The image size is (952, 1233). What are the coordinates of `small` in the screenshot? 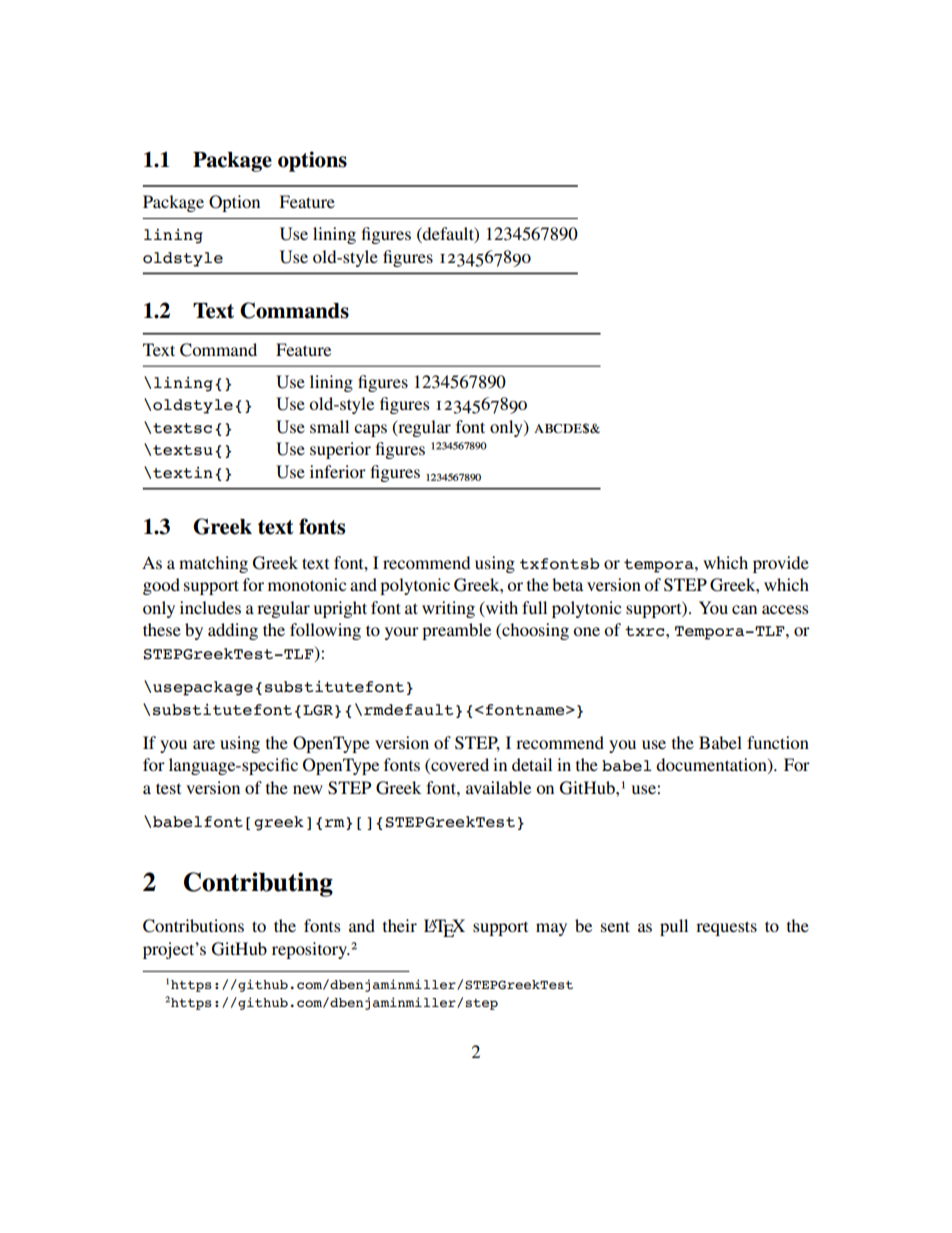 It's located at (329, 426).
